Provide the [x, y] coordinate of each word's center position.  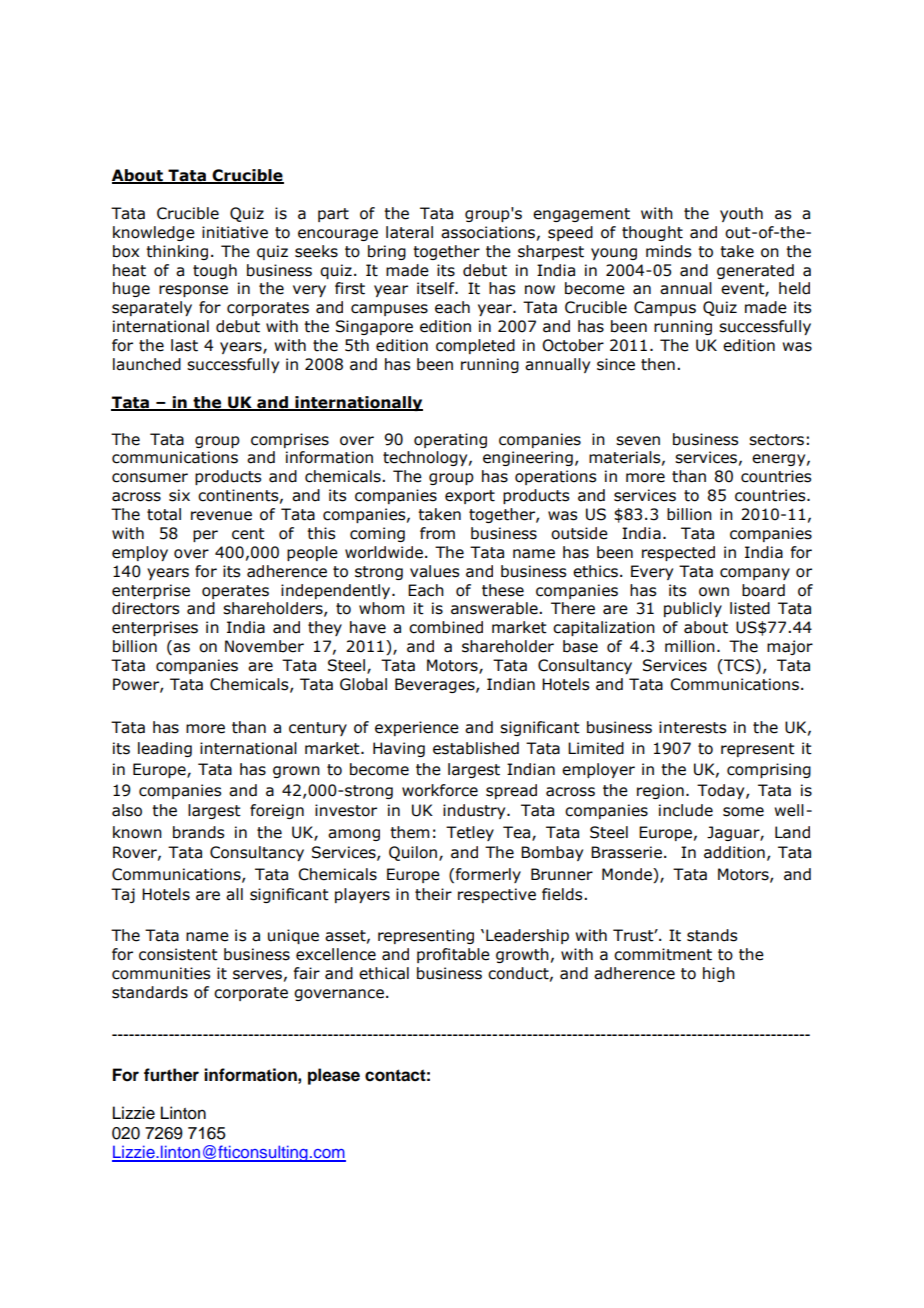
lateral [409, 232]
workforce [440, 790]
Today [722, 791]
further [171, 1075]
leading [165, 749]
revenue [221, 516]
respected [678, 553]
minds [668, 251]
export [470, 497]
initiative [235, 232]
